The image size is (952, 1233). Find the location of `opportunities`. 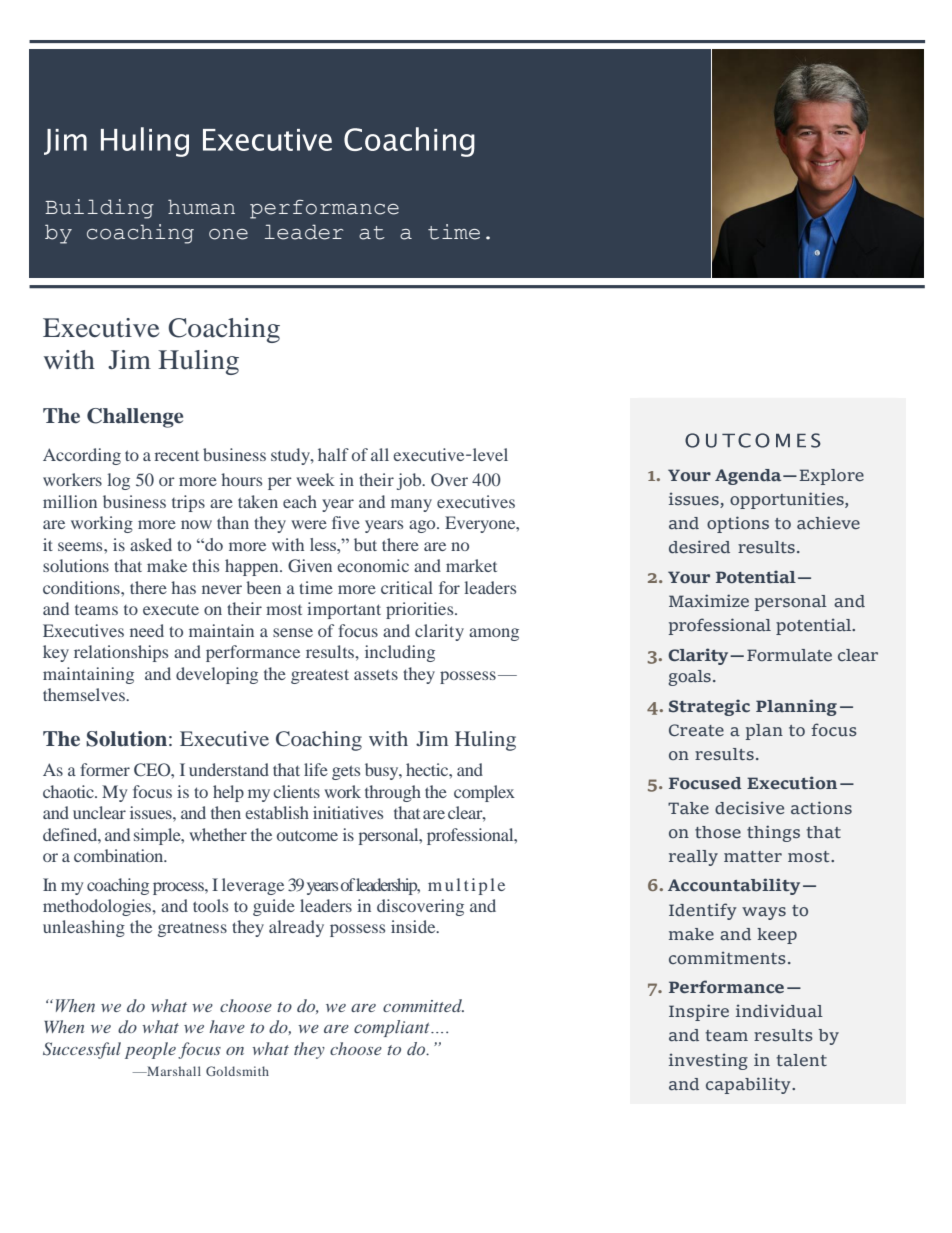

opportunities is located at coordinates (788, 500).
